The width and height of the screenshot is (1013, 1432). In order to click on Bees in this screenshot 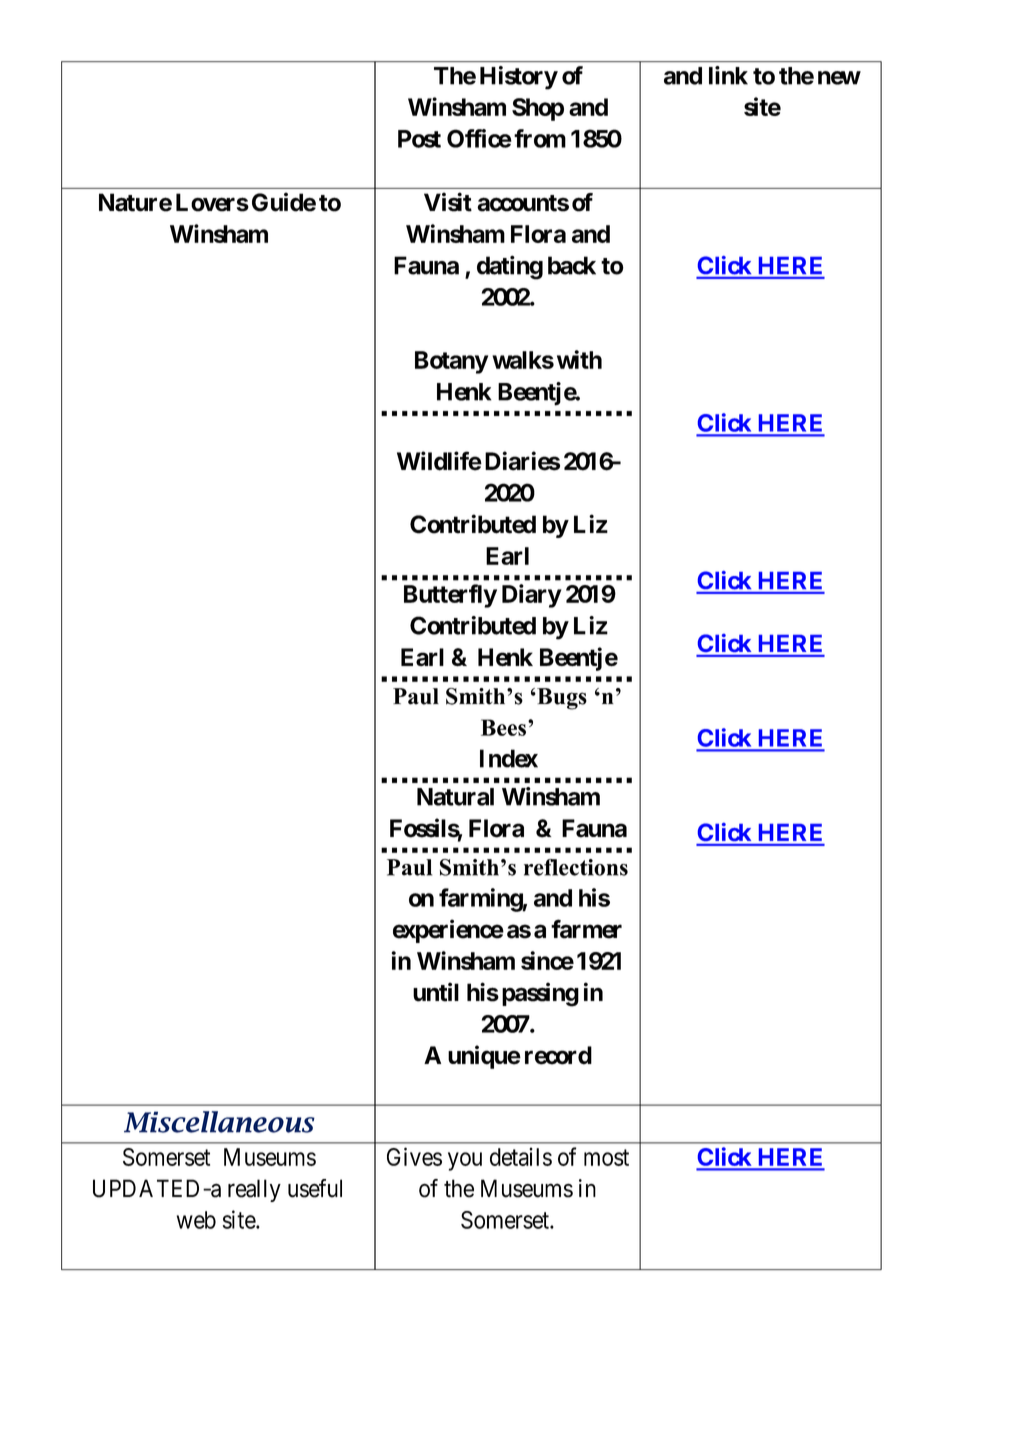, I will do `click(503, 727)`.
